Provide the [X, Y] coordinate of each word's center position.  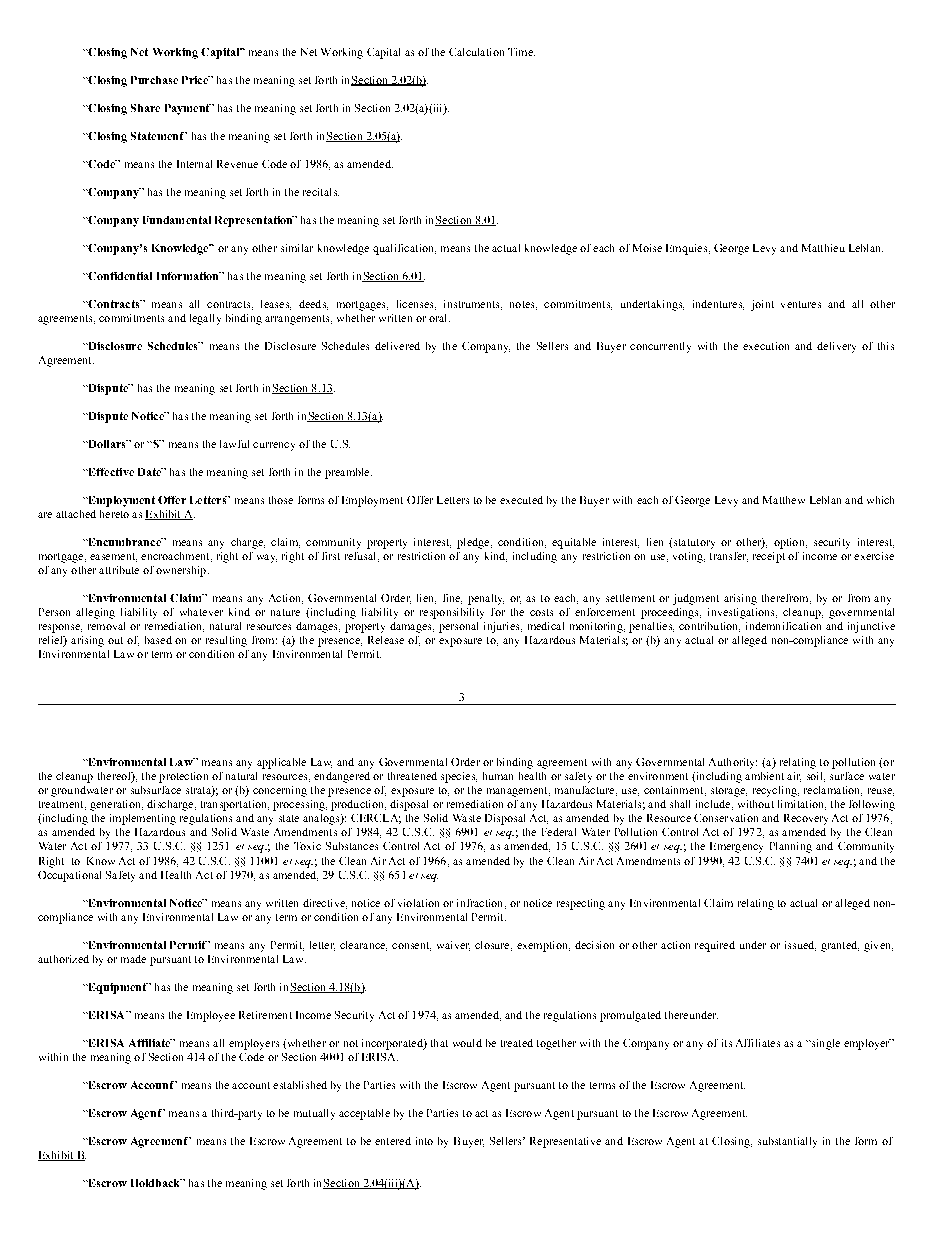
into [424, 1141]
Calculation [476, 52]
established [300, 1085]
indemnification [783, 626]
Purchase [154, 80]
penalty [486, 599]
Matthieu [823, 248]
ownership [182, 571]
